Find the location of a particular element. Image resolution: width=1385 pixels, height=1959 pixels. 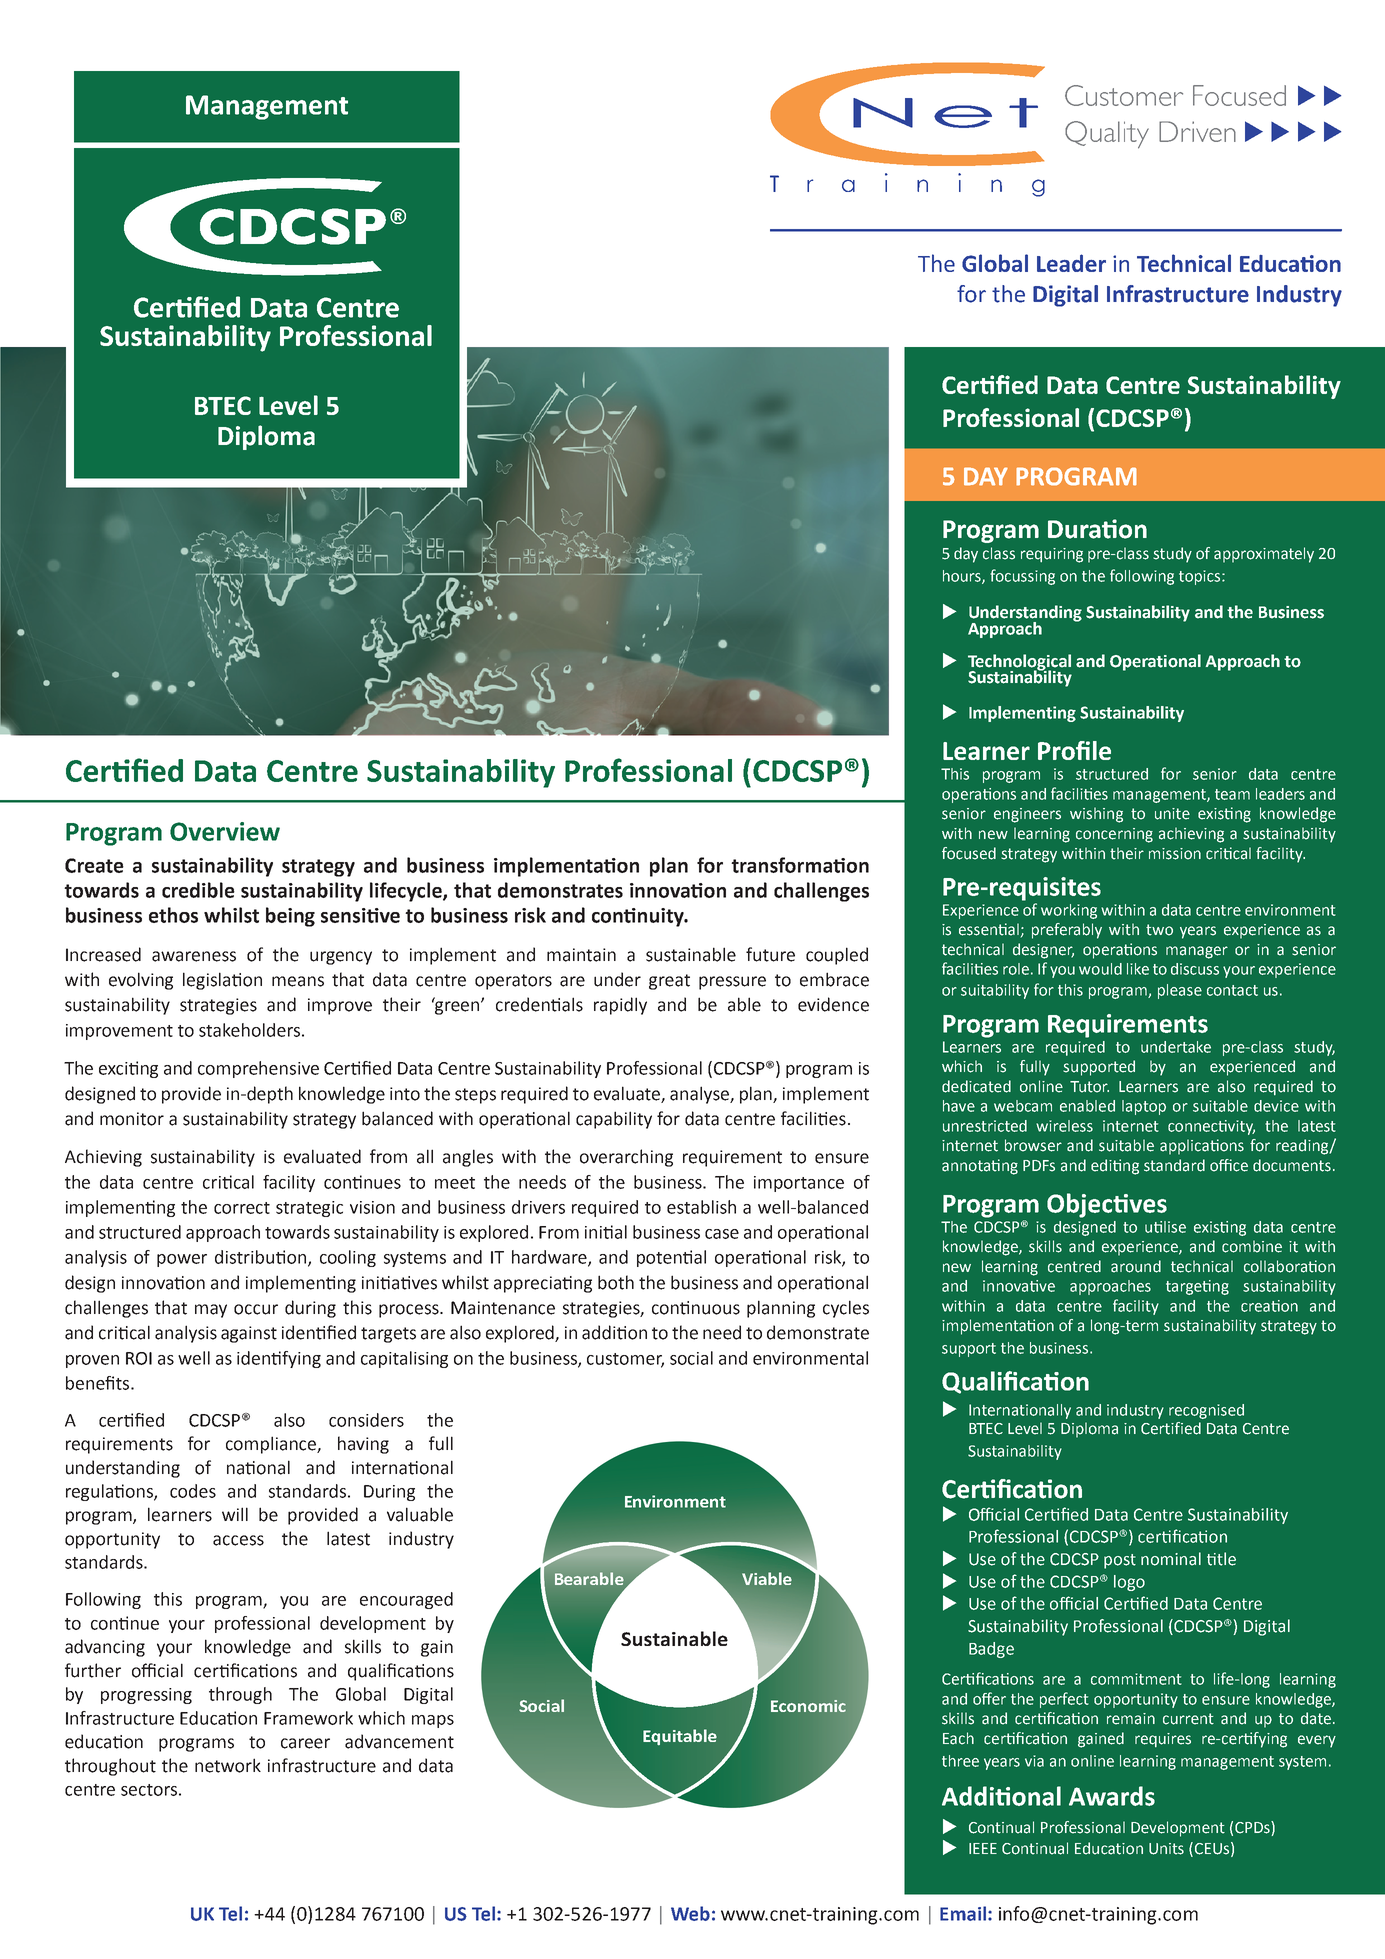

Overview is located at coordinates (225, 831).
